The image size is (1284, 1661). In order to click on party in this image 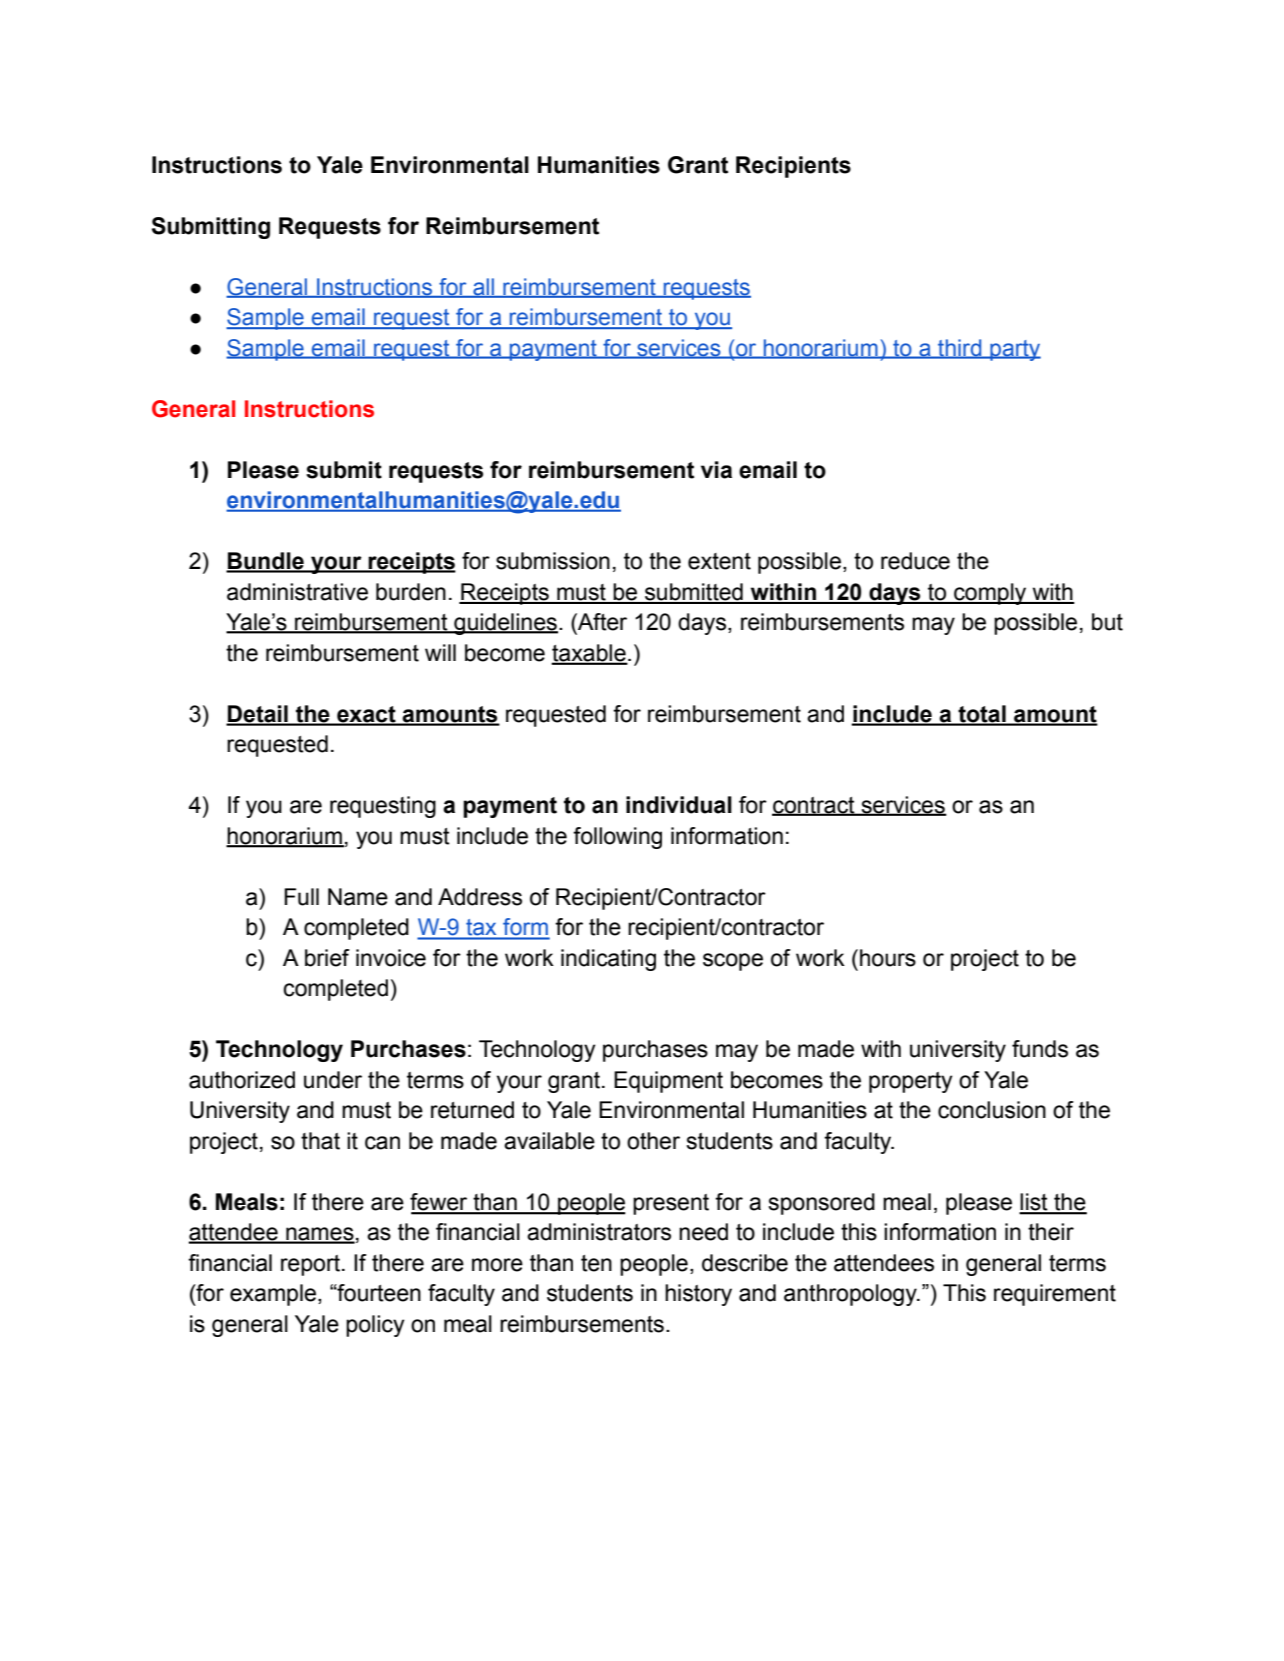, I will do `click(1014, 350)`.
